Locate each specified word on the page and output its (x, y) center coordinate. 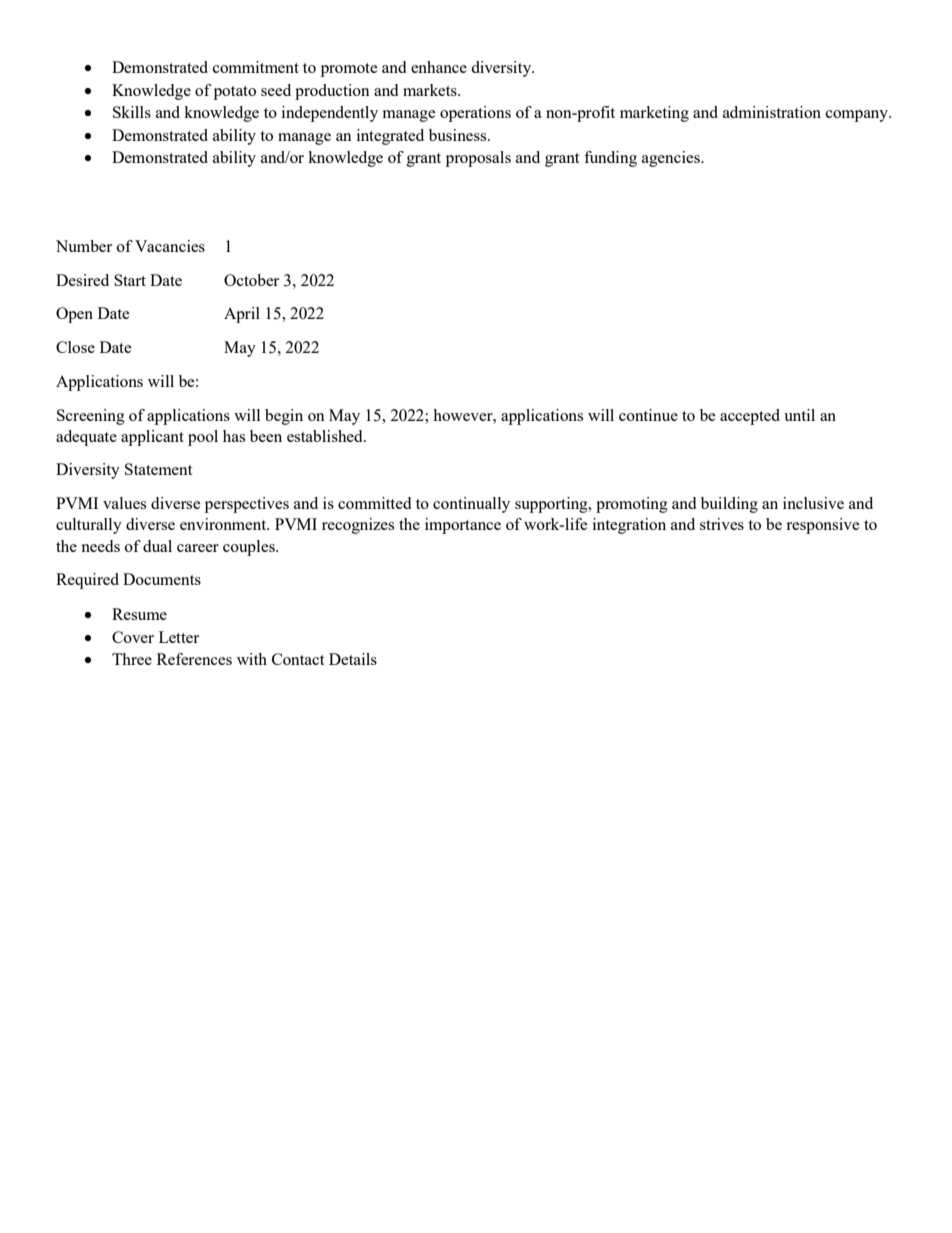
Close (75, 347)
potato (235, 93)
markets (431, 90)
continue (648, 415)
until (799, 415)
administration (772, 112)
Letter (179, 637)
